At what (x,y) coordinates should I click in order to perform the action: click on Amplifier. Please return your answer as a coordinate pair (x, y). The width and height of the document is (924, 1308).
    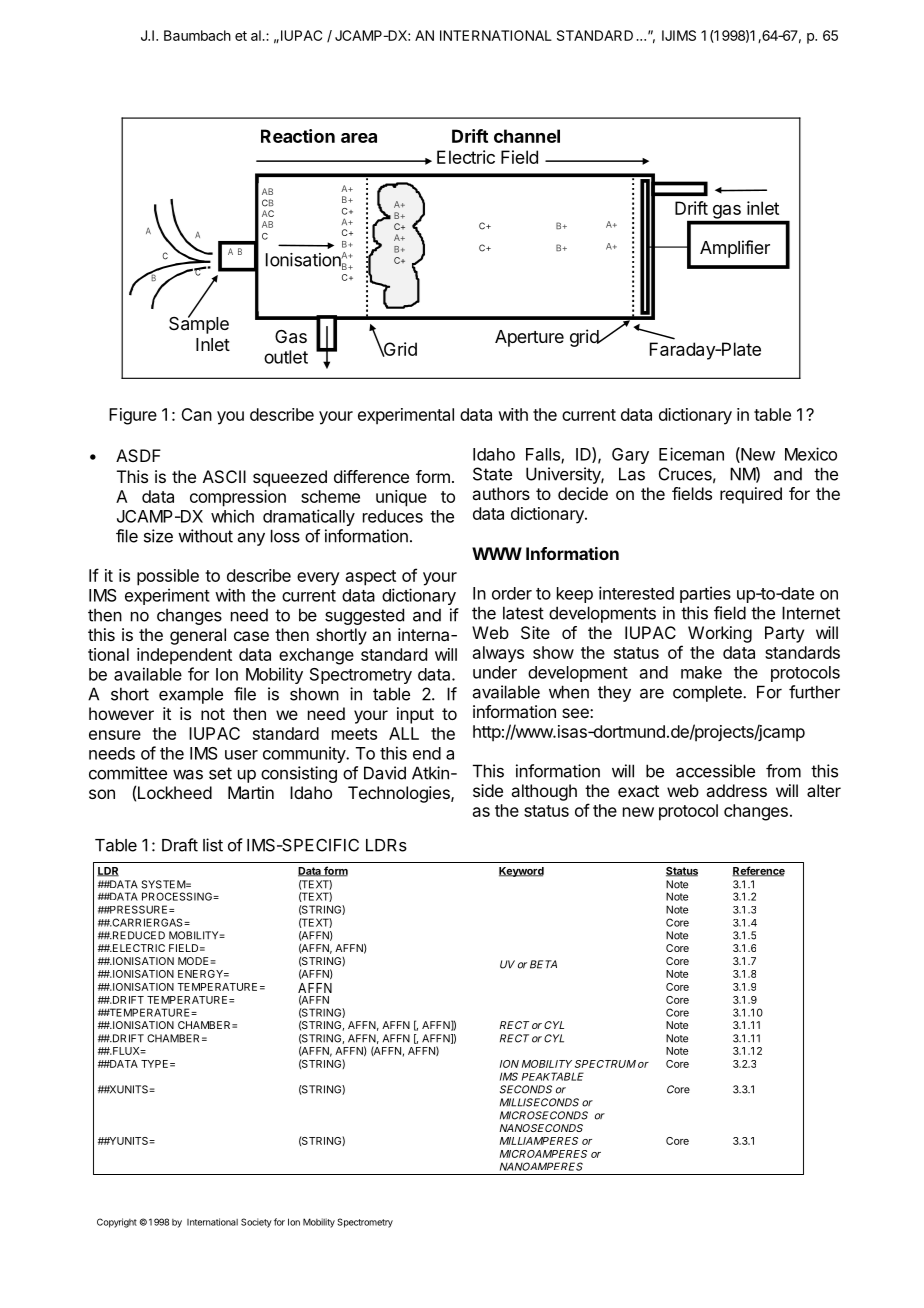
    Looking at the image, I should click on (735, 249).
